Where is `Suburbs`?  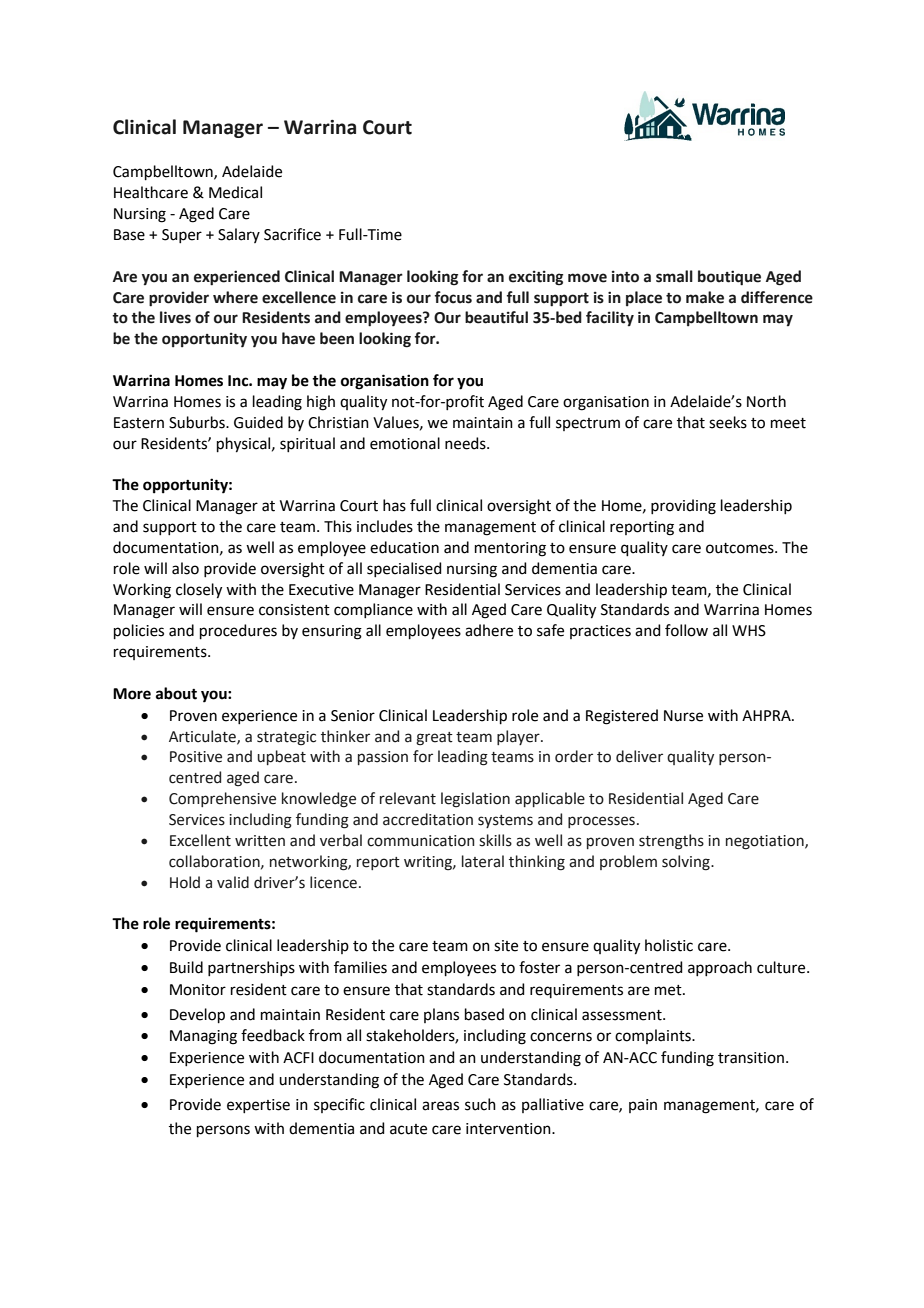
Suburbs is located at coordinates (198, 422).
